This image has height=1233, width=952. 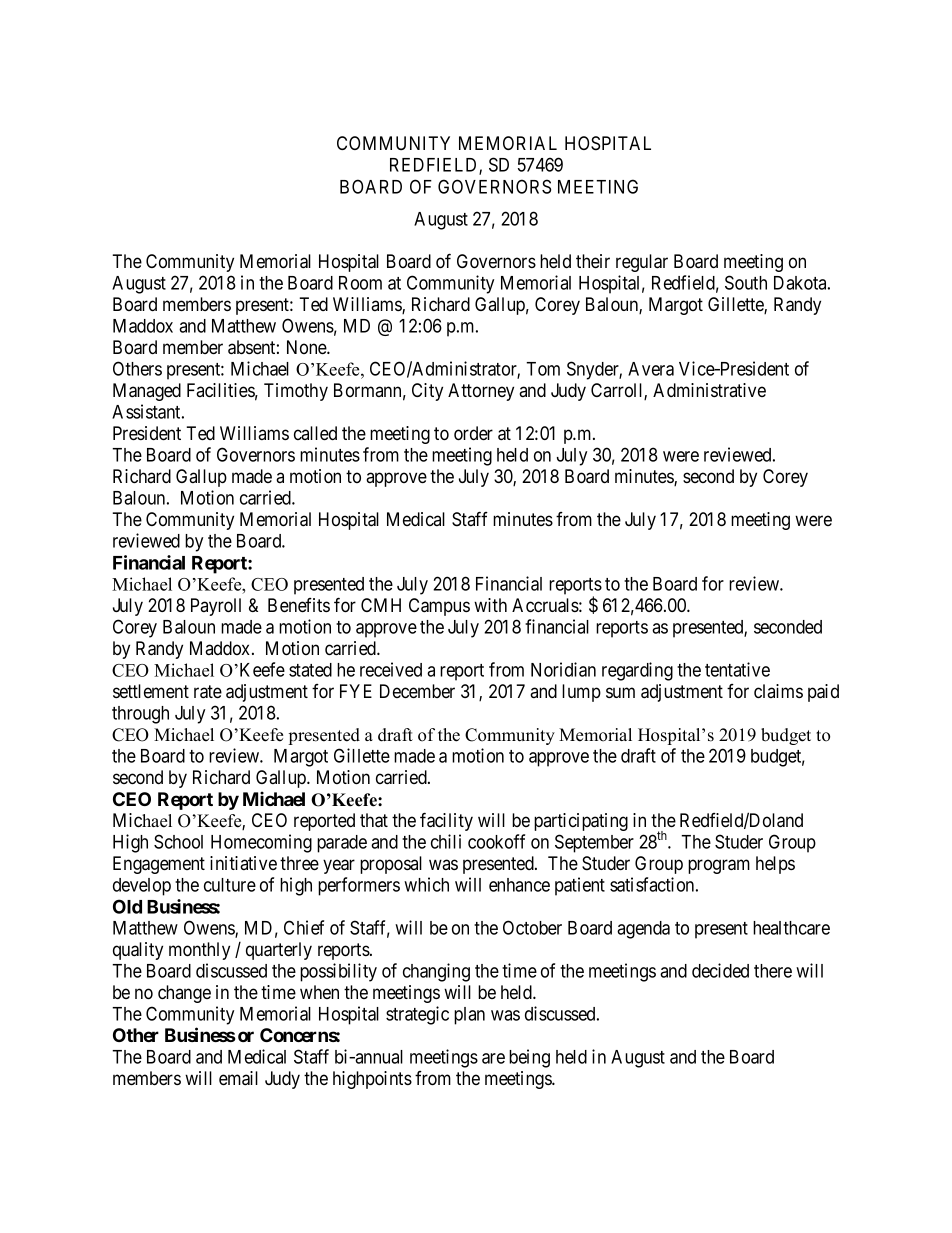 What do you see at coordinates (473, 433) in the image?
I see `order` at bounding box center [473, 433].
